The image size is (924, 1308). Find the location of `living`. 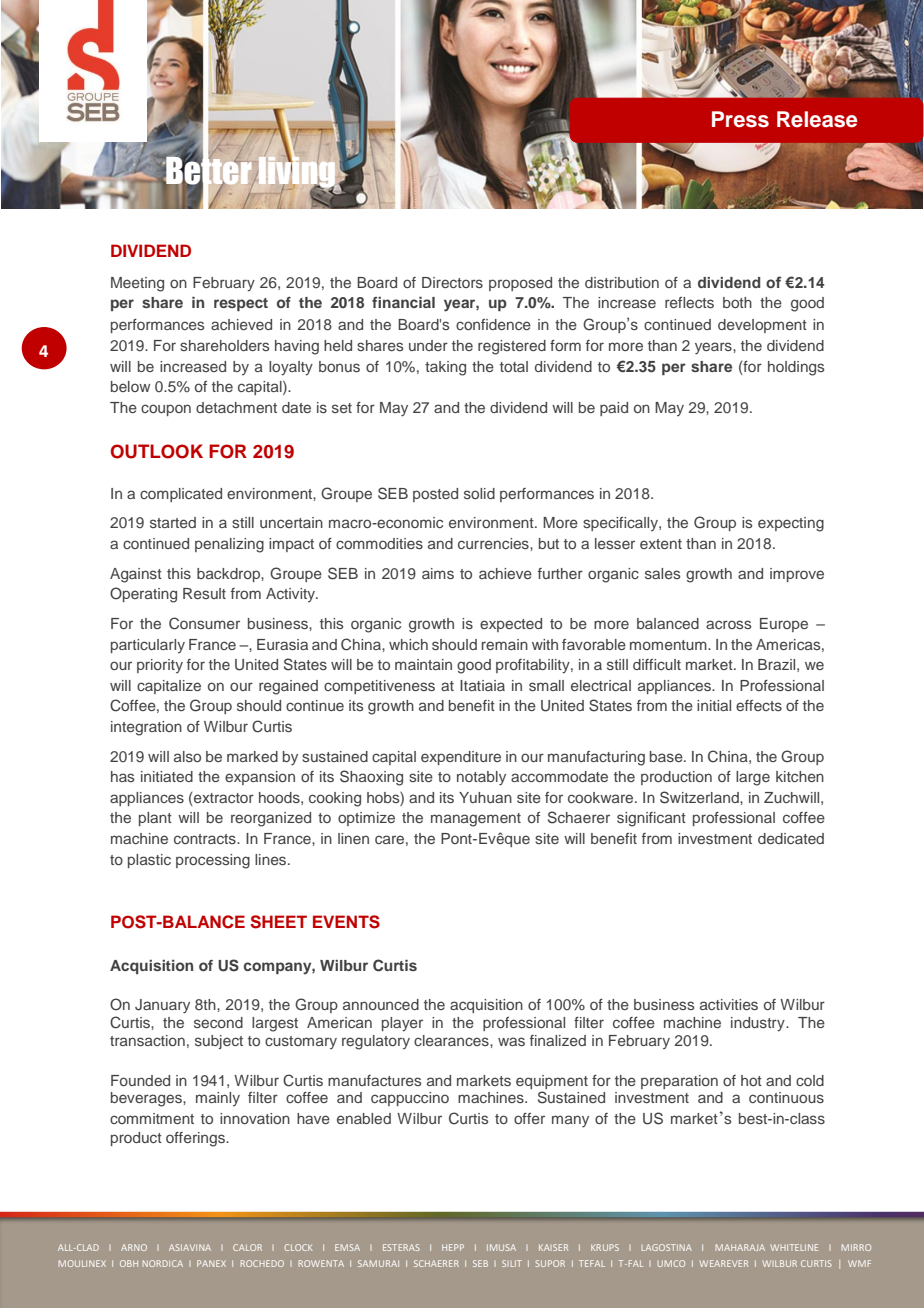

living is located at coordinates (297, 172).
